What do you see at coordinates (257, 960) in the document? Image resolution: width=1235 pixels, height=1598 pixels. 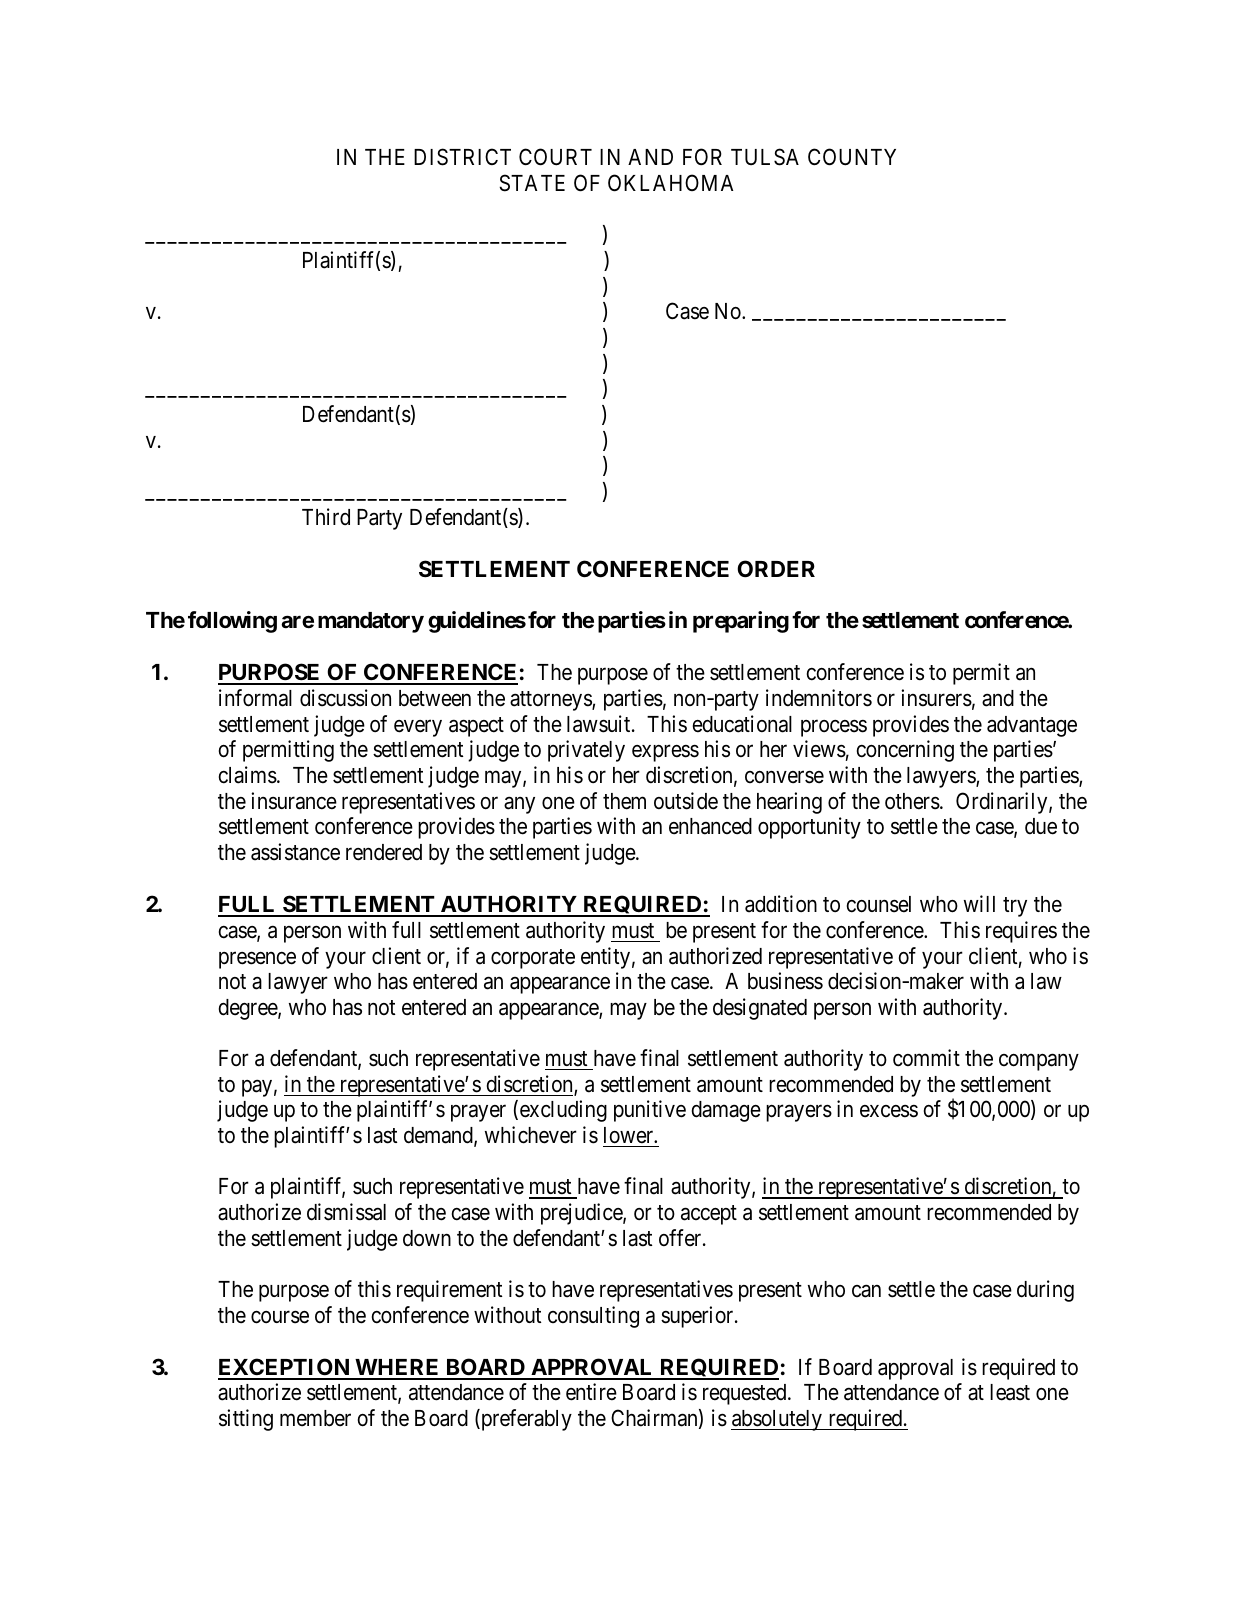 I see `presence` at bounding box center [257, 960].
